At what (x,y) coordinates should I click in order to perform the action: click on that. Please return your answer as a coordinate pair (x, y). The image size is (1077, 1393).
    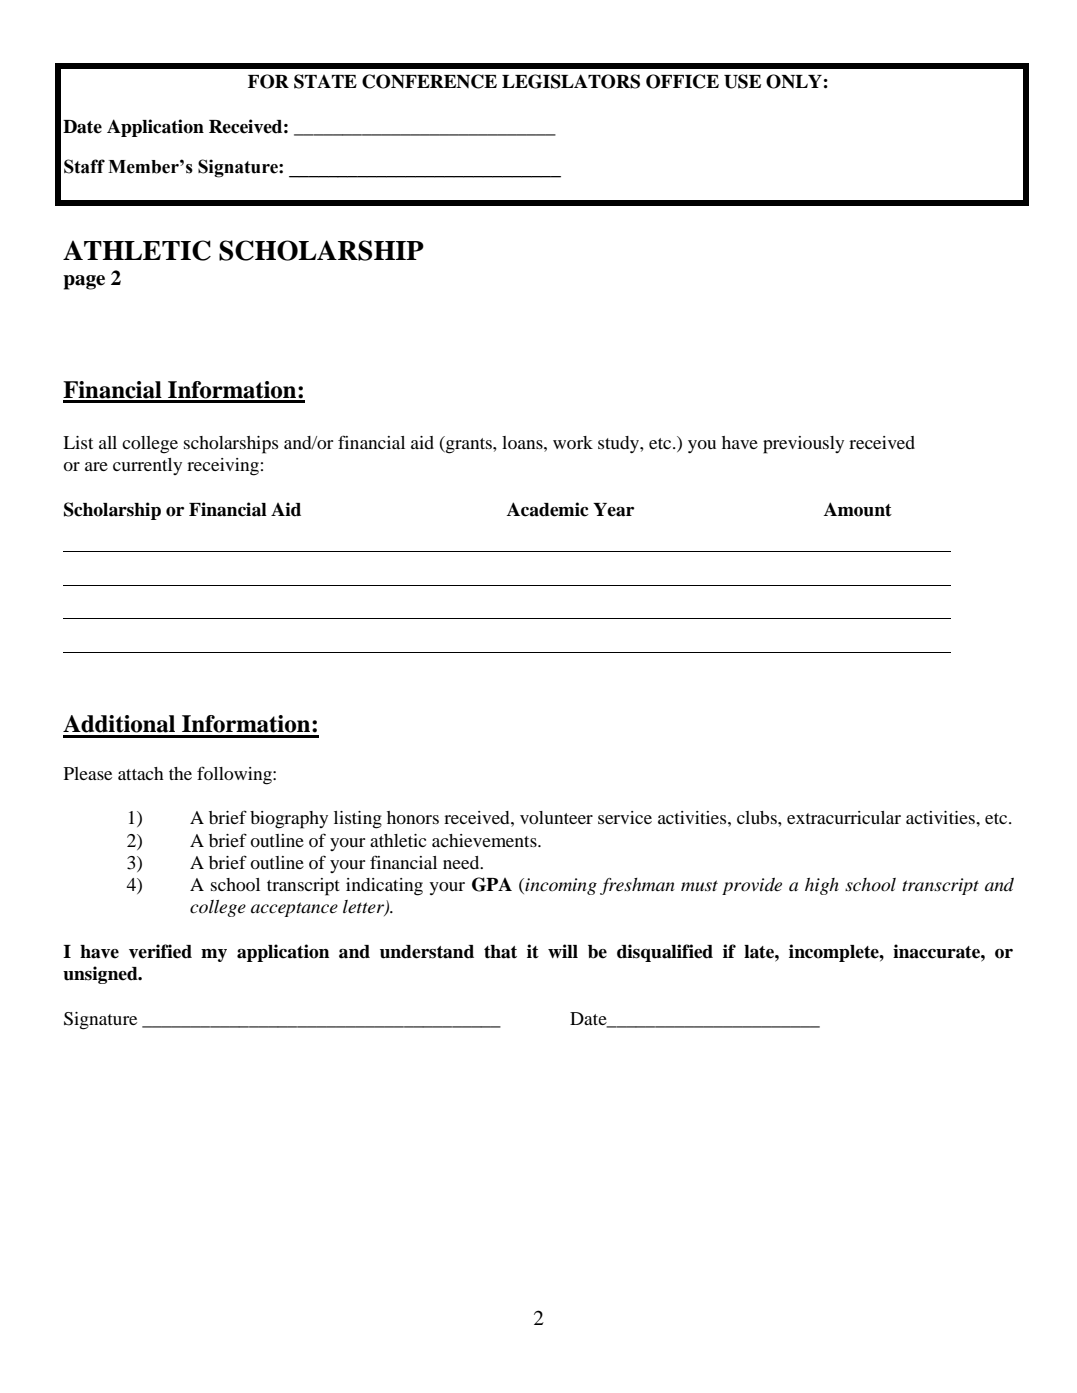
    Looking at the image, I should click on (500, 952).
